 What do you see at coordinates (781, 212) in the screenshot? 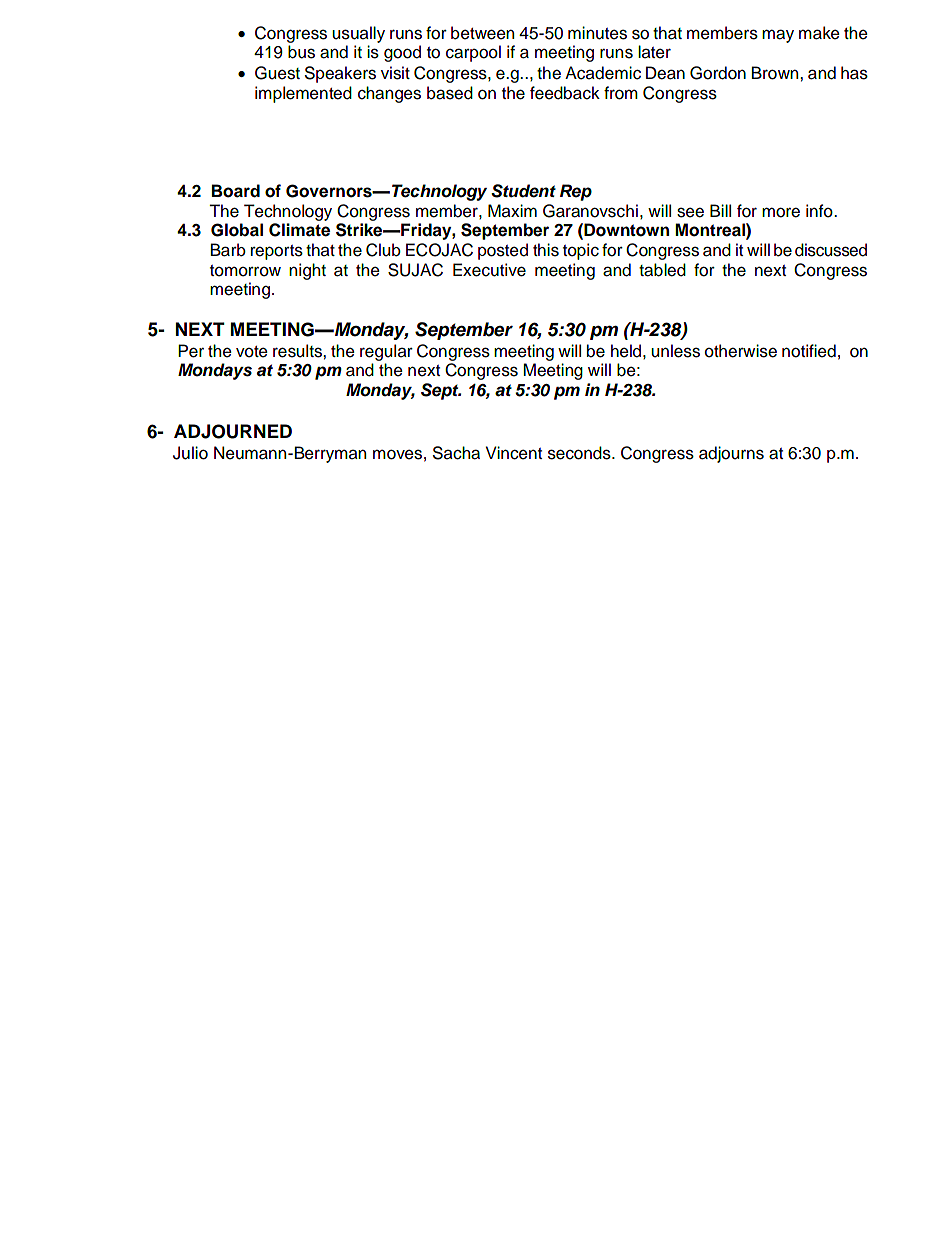
I see `more` at bounding box center [781, 212].
